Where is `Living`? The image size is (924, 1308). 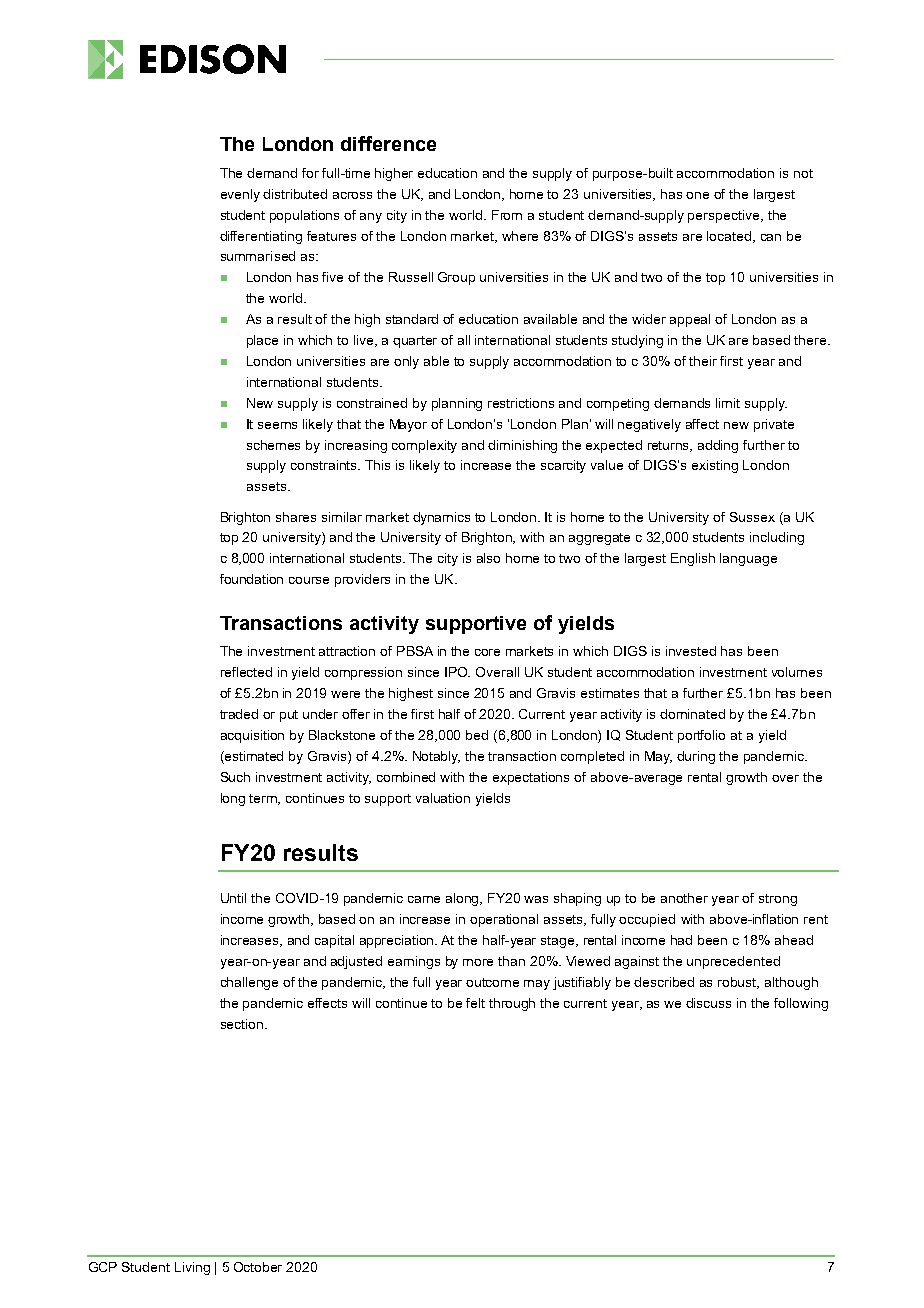
Living is located at coordinates (192, 1268).
